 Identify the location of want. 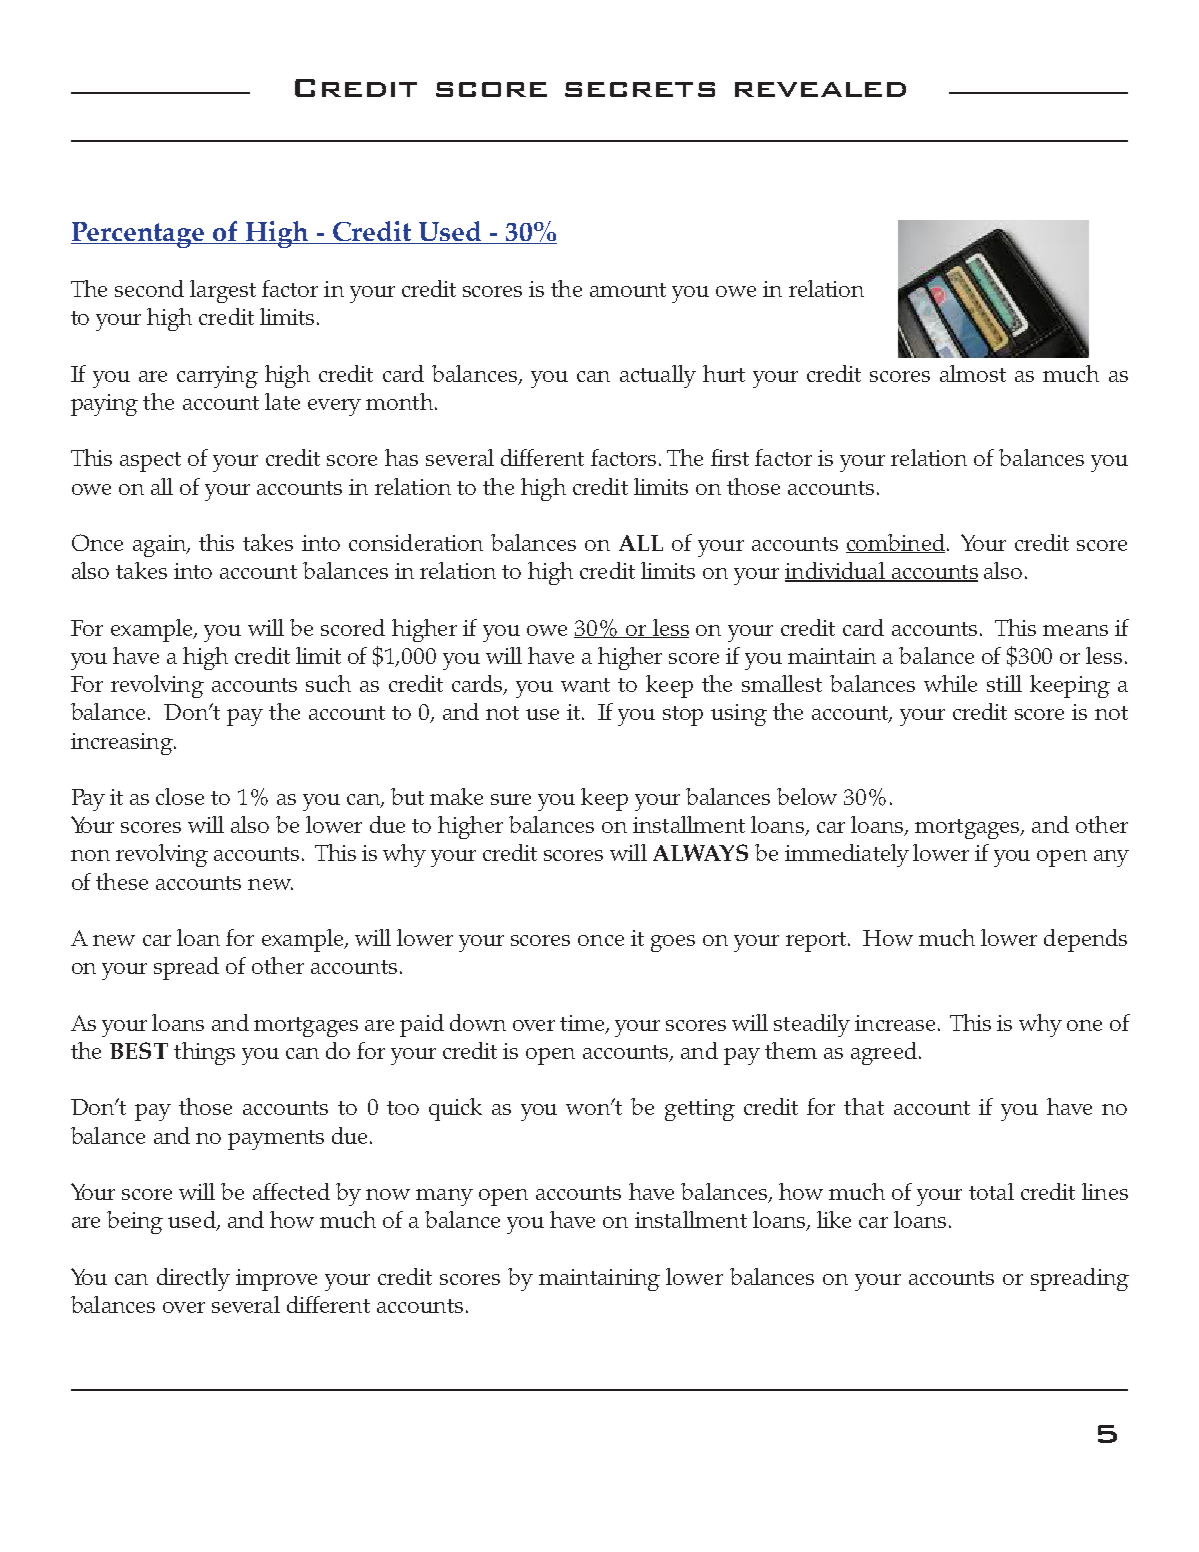
(585, 685).
